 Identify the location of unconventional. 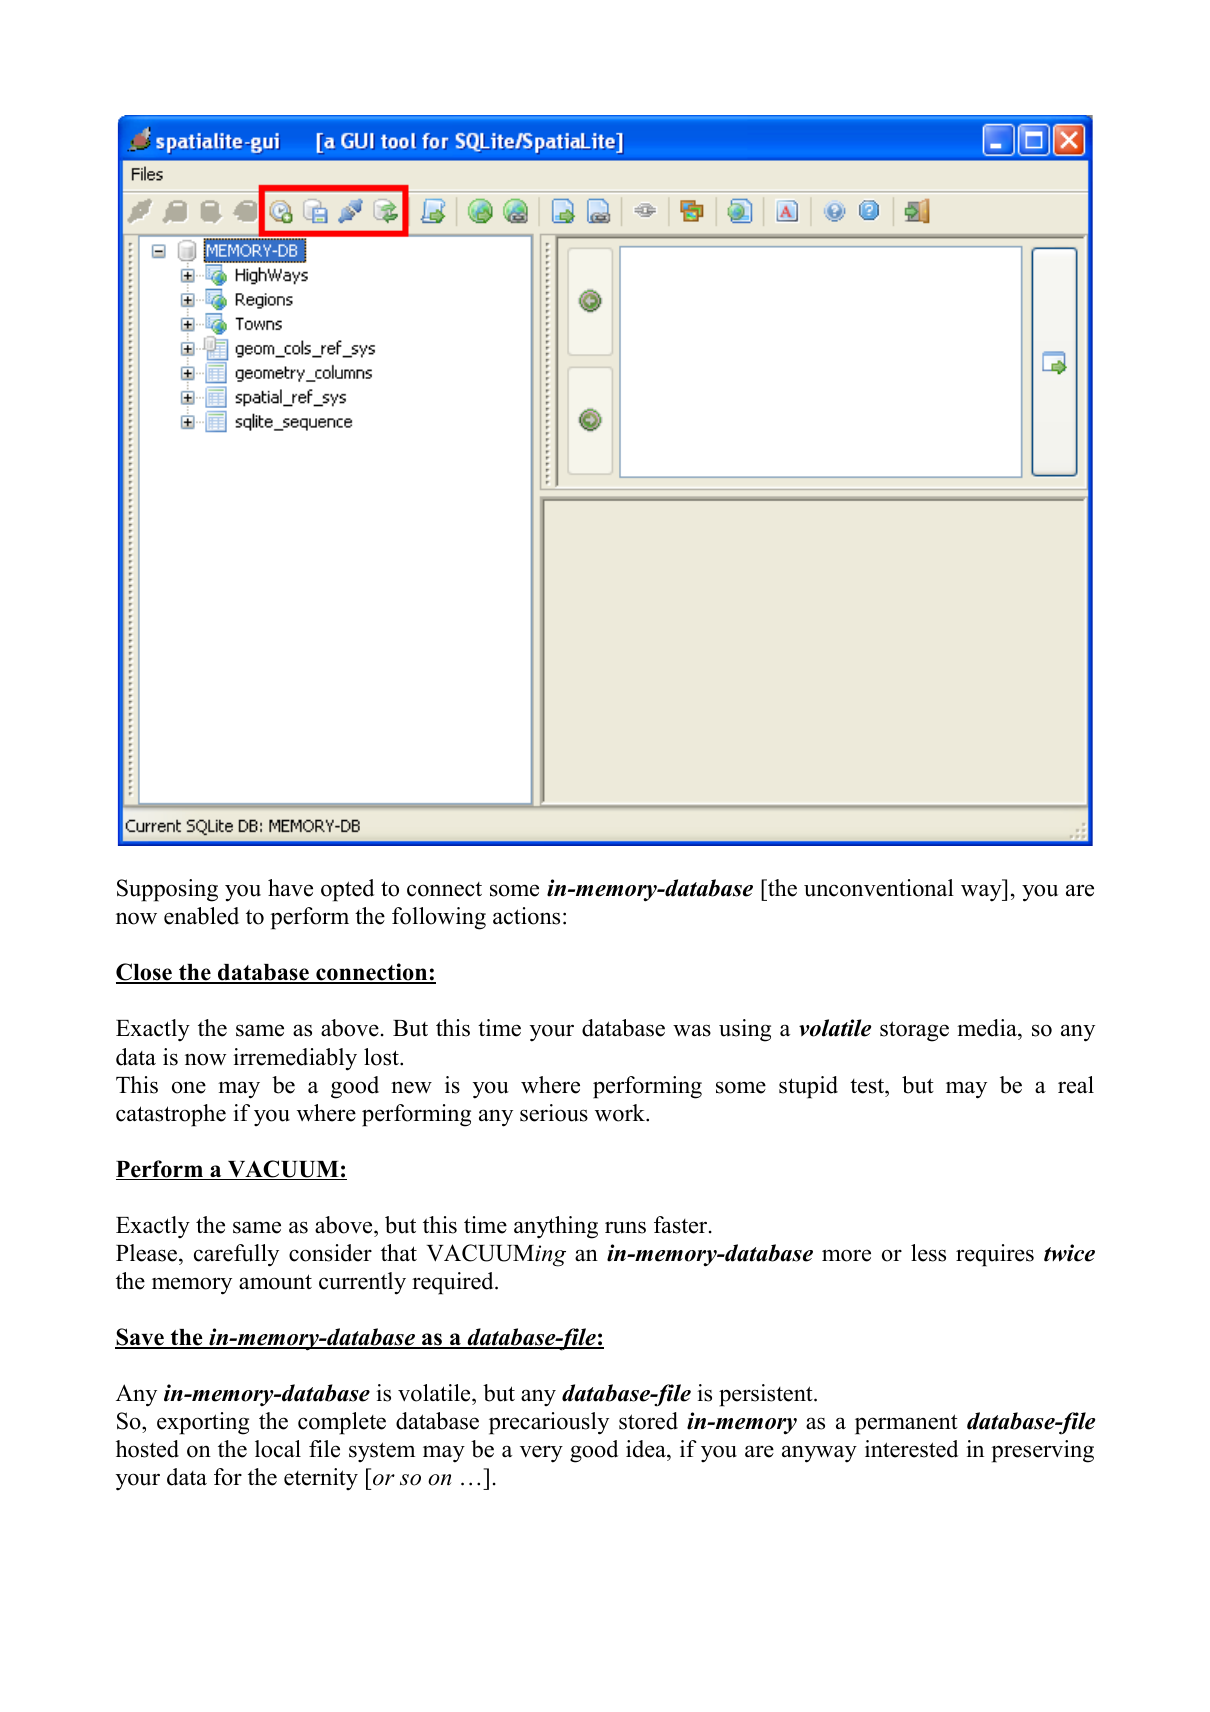
(879, 888).
